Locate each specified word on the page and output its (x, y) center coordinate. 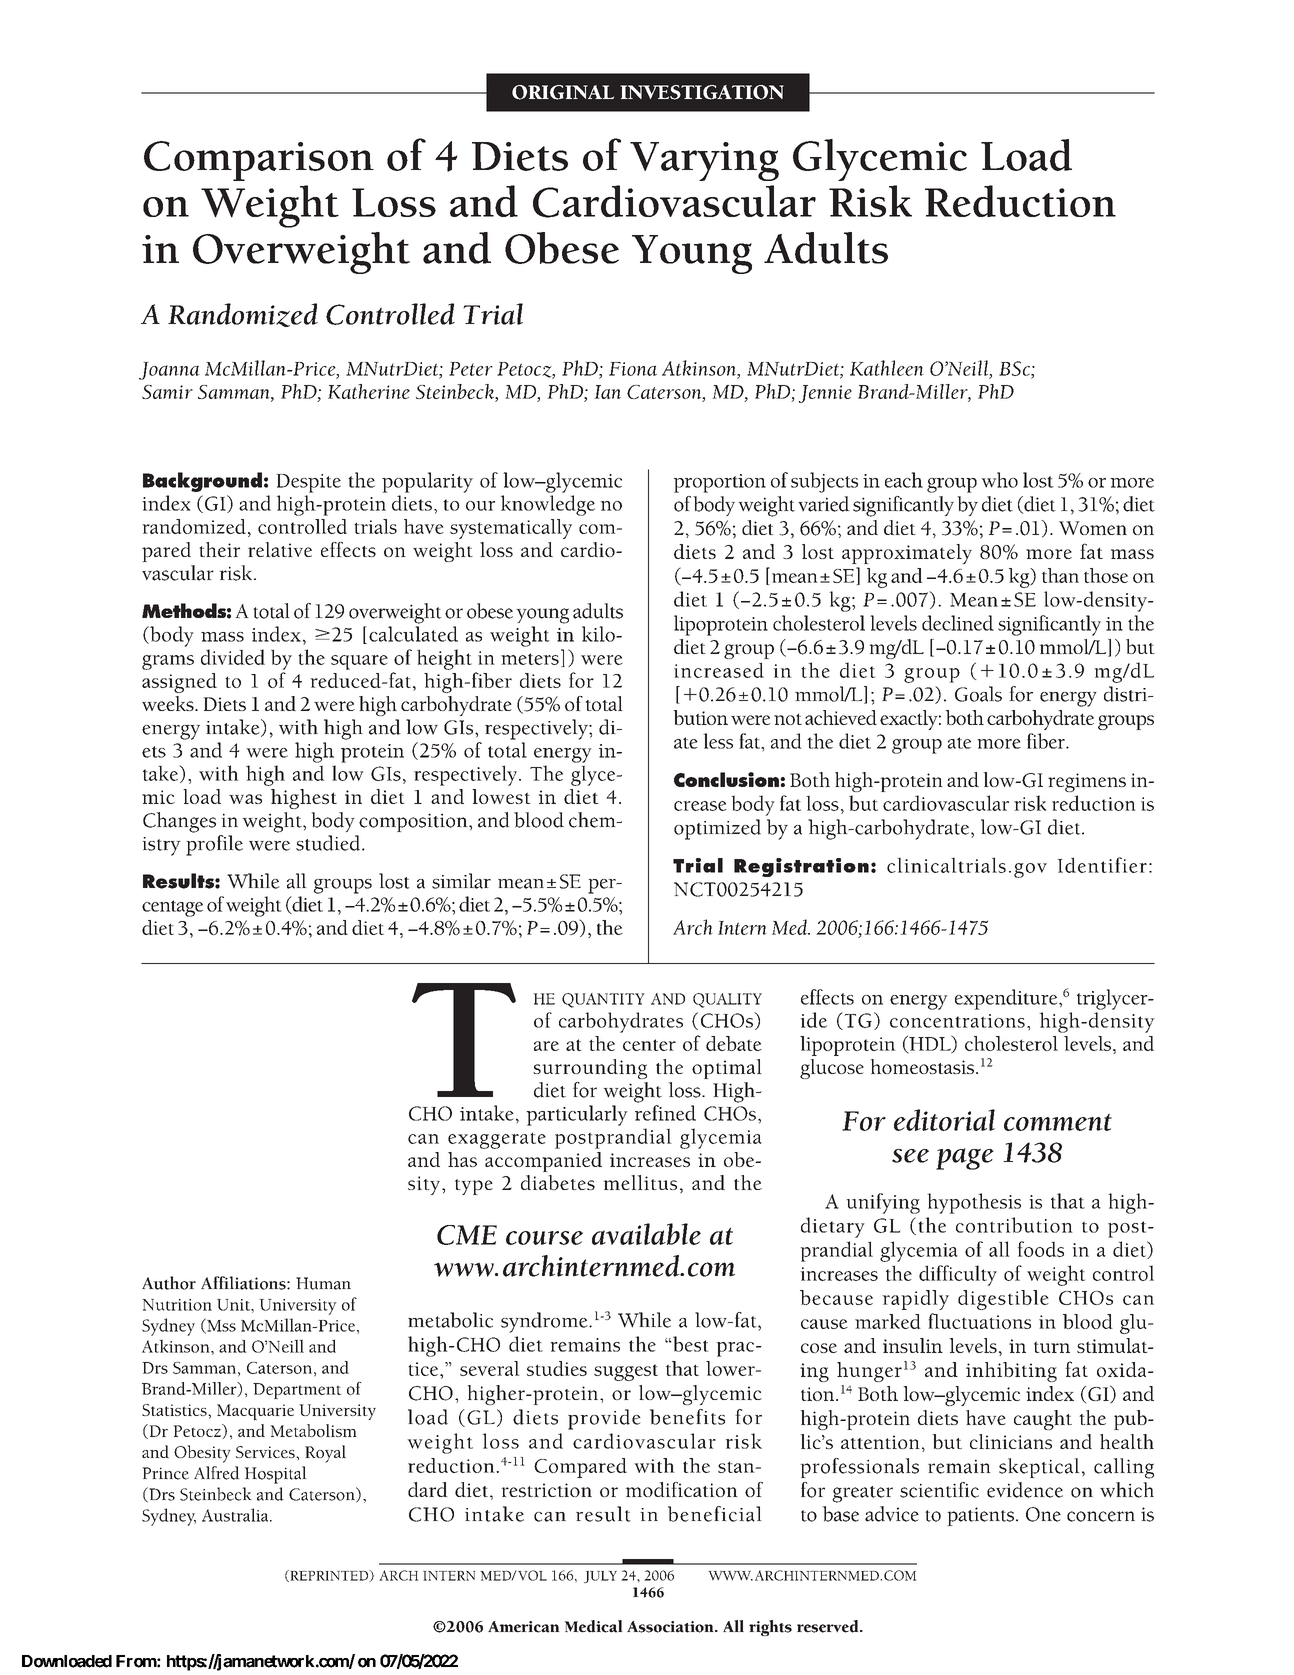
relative (280, 549)
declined (958, 623)
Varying (704, 161)
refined (665, 1113)
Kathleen (887, 368)
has (462, 1159)
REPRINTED (329, 1576)
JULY (600, 1577)
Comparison (259, 161)
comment (1058, 1122)
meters (530, 659)
